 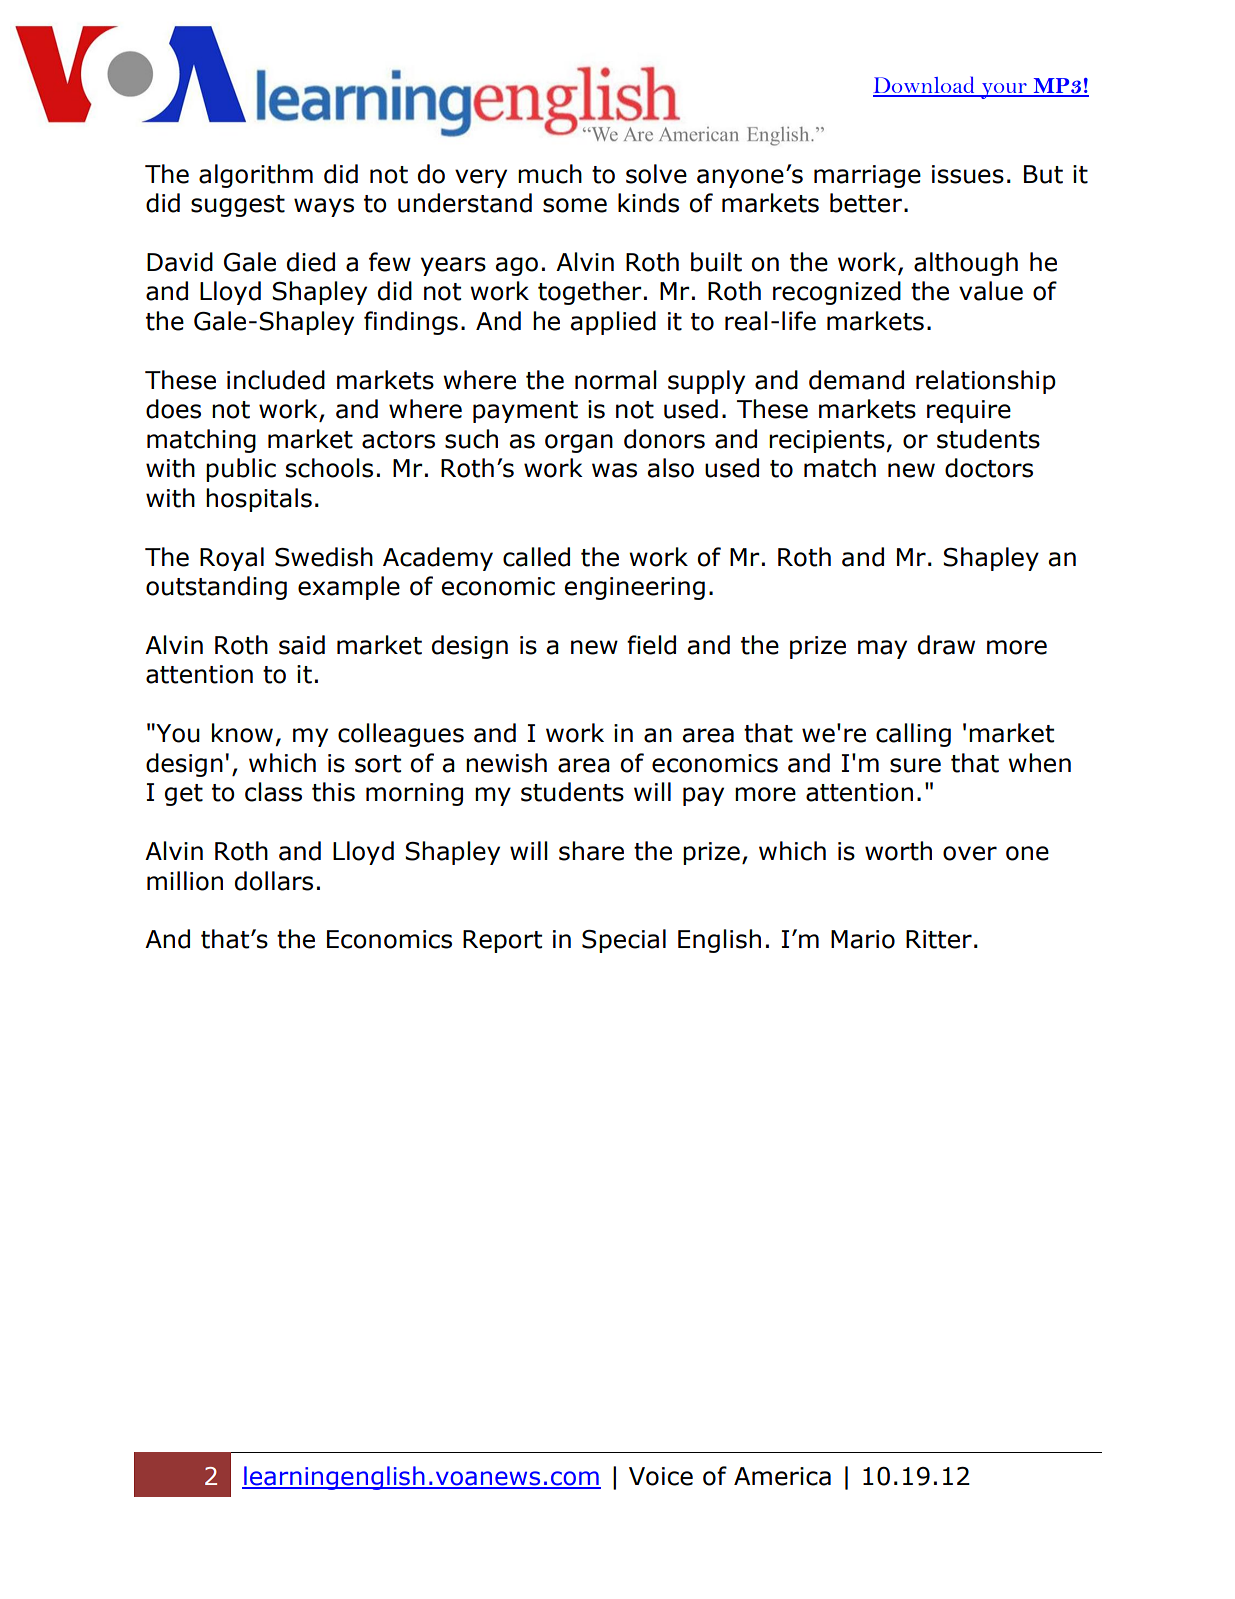 What do you see at coordinates (274, 881) in the screenshot?
I see `dollars` at bounding box center [274, 881].
